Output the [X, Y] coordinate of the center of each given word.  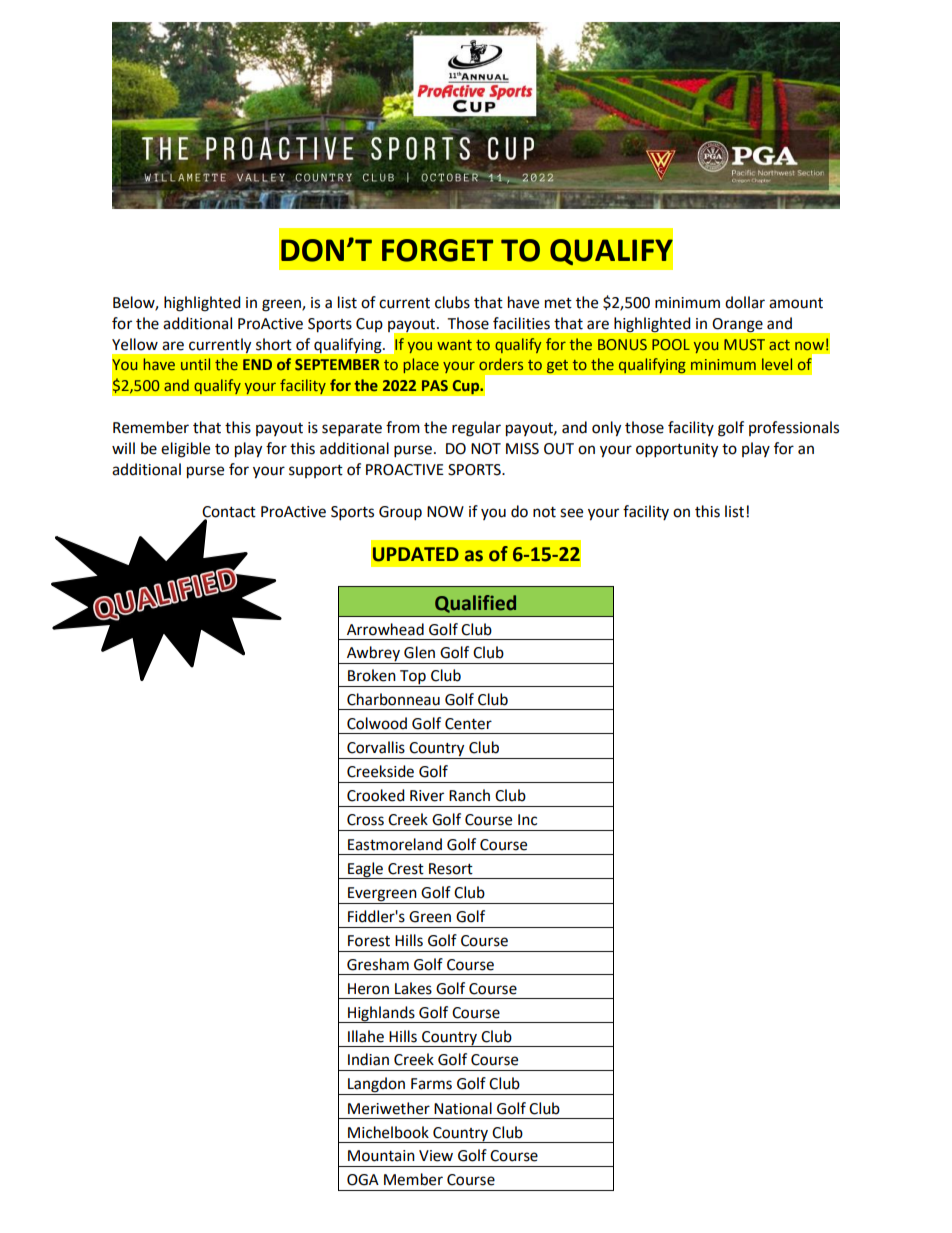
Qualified [475, 604]
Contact [229, 513]
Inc [527, 820]
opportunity [677, 450]
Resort [451, 869]
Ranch [469, 795]
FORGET [437, 250]
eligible [185, 450]
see [571, 513]
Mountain [381, 1156]
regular [476, 429]
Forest [369, 941]
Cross [365, 820]
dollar [745, 302]
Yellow [135, 344]
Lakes [413, 988]
